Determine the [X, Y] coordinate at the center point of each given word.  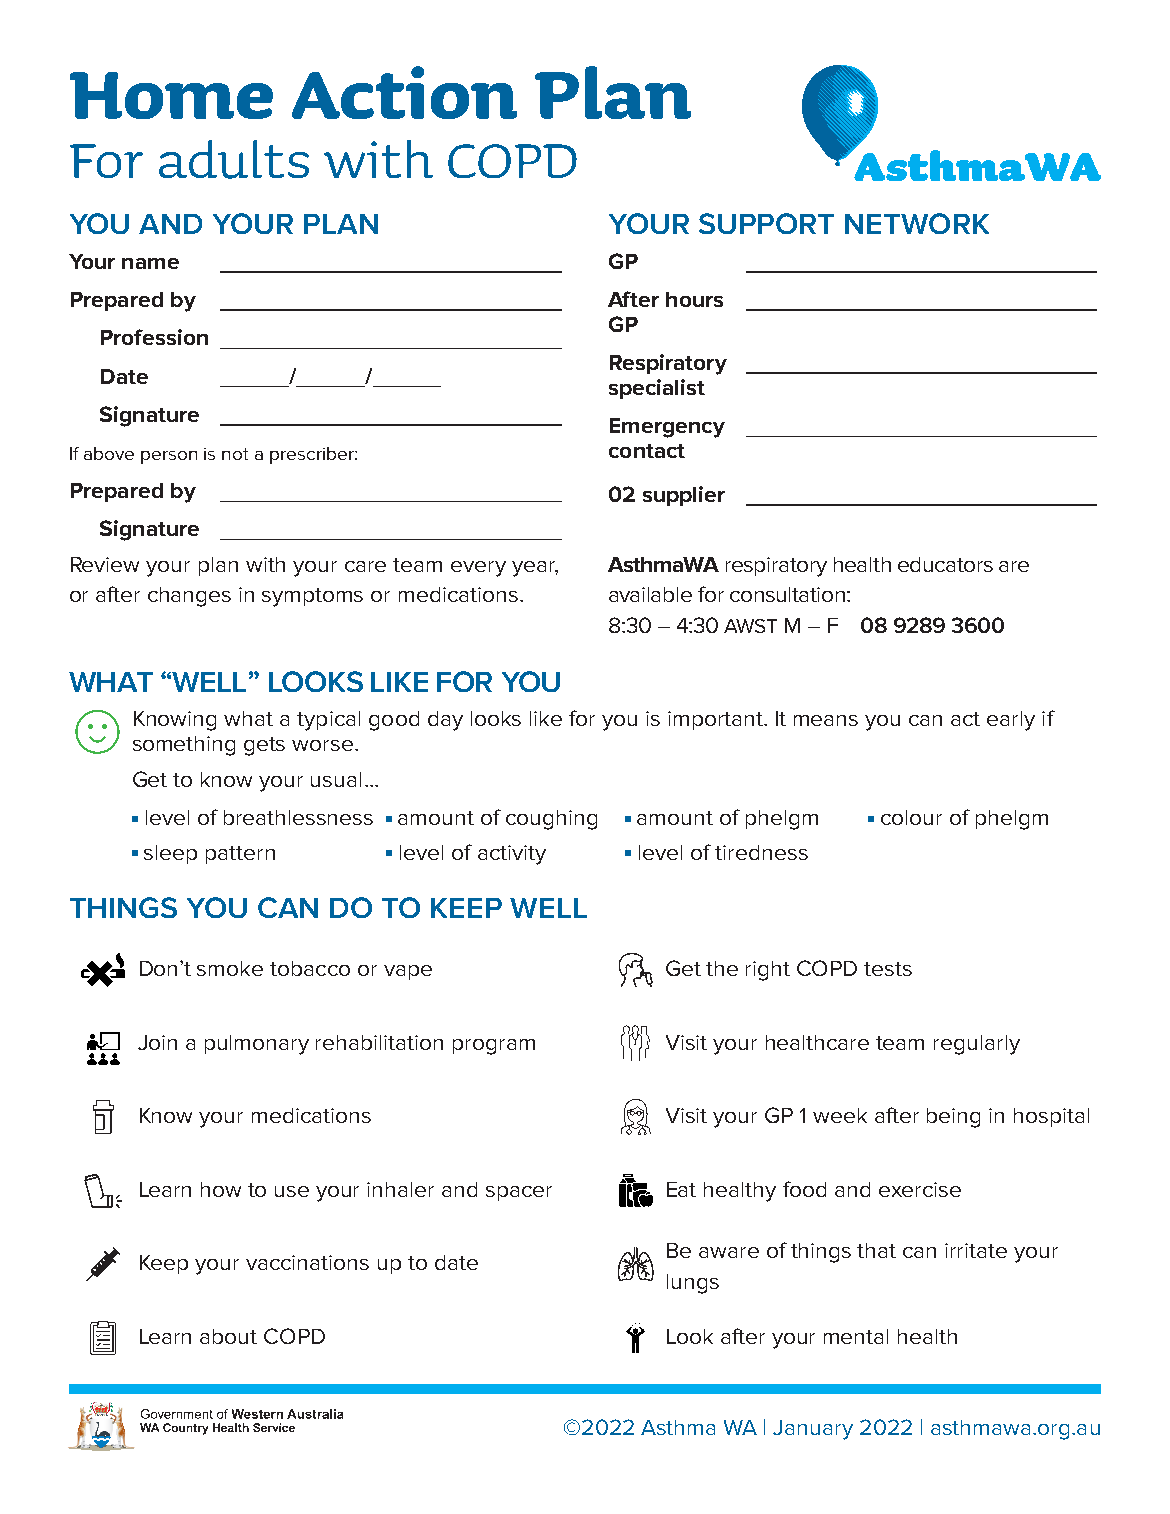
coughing [551, 820]
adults [234, 159]
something [184, 746]
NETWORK [917, 223]
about [228, 1336]
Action [404, 92]
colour [911, 817]
